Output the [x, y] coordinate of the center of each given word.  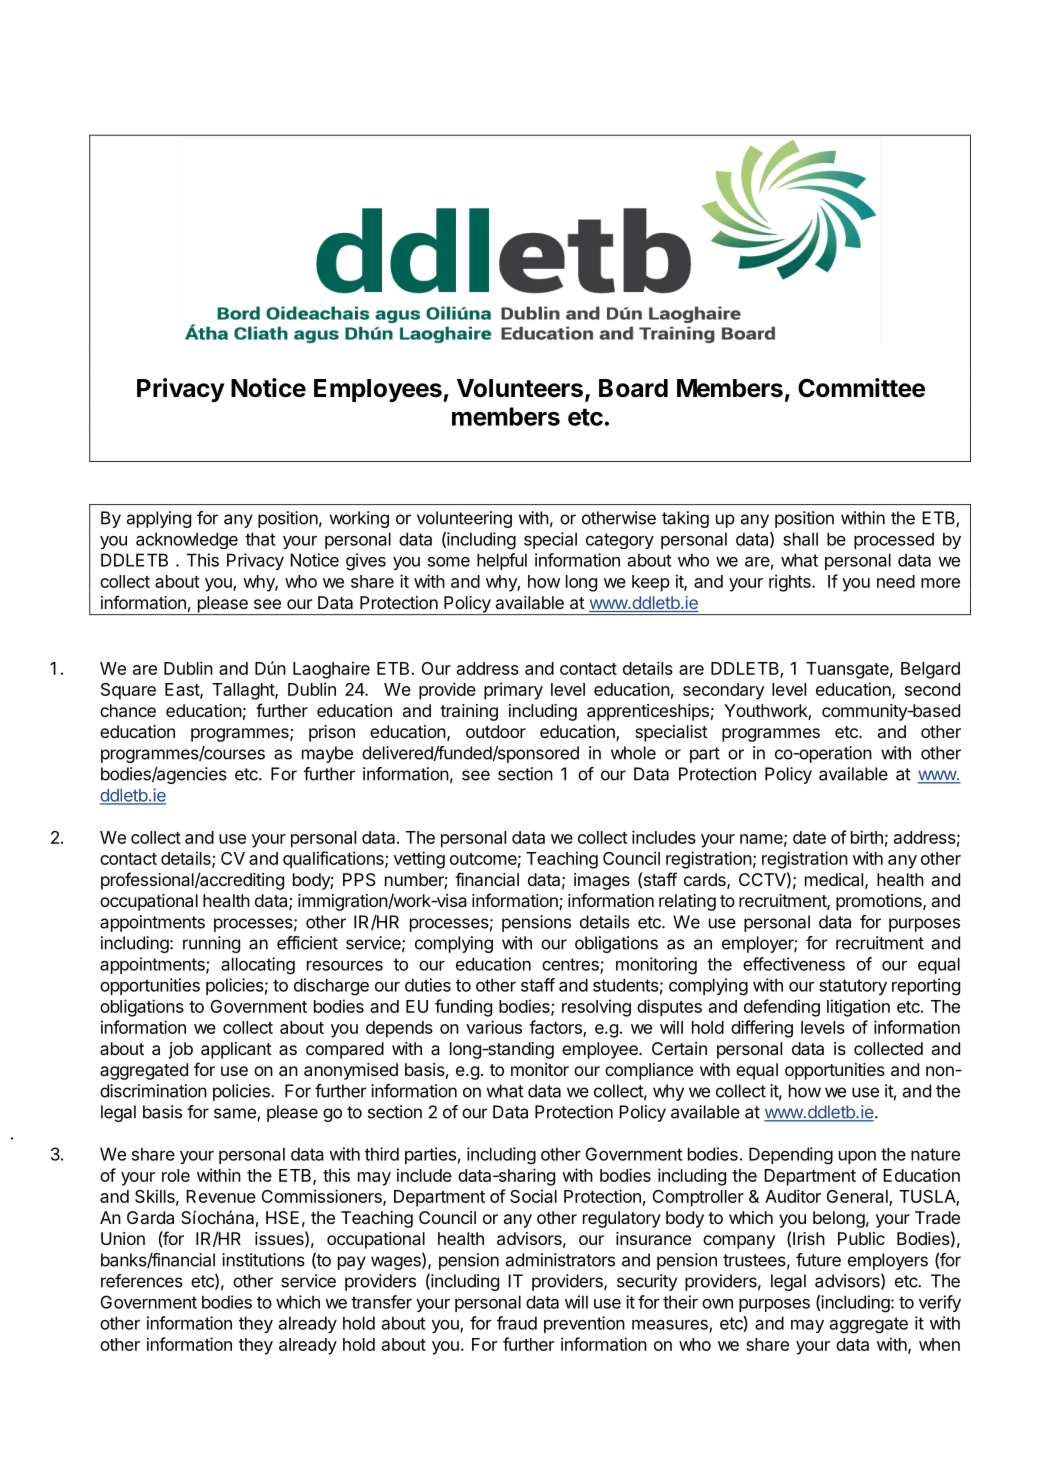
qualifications [334, 860]
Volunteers [520, 388]
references [142, 1281]
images [602, 881]
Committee [861, 388]
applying [159, 519]
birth [867, 837]
